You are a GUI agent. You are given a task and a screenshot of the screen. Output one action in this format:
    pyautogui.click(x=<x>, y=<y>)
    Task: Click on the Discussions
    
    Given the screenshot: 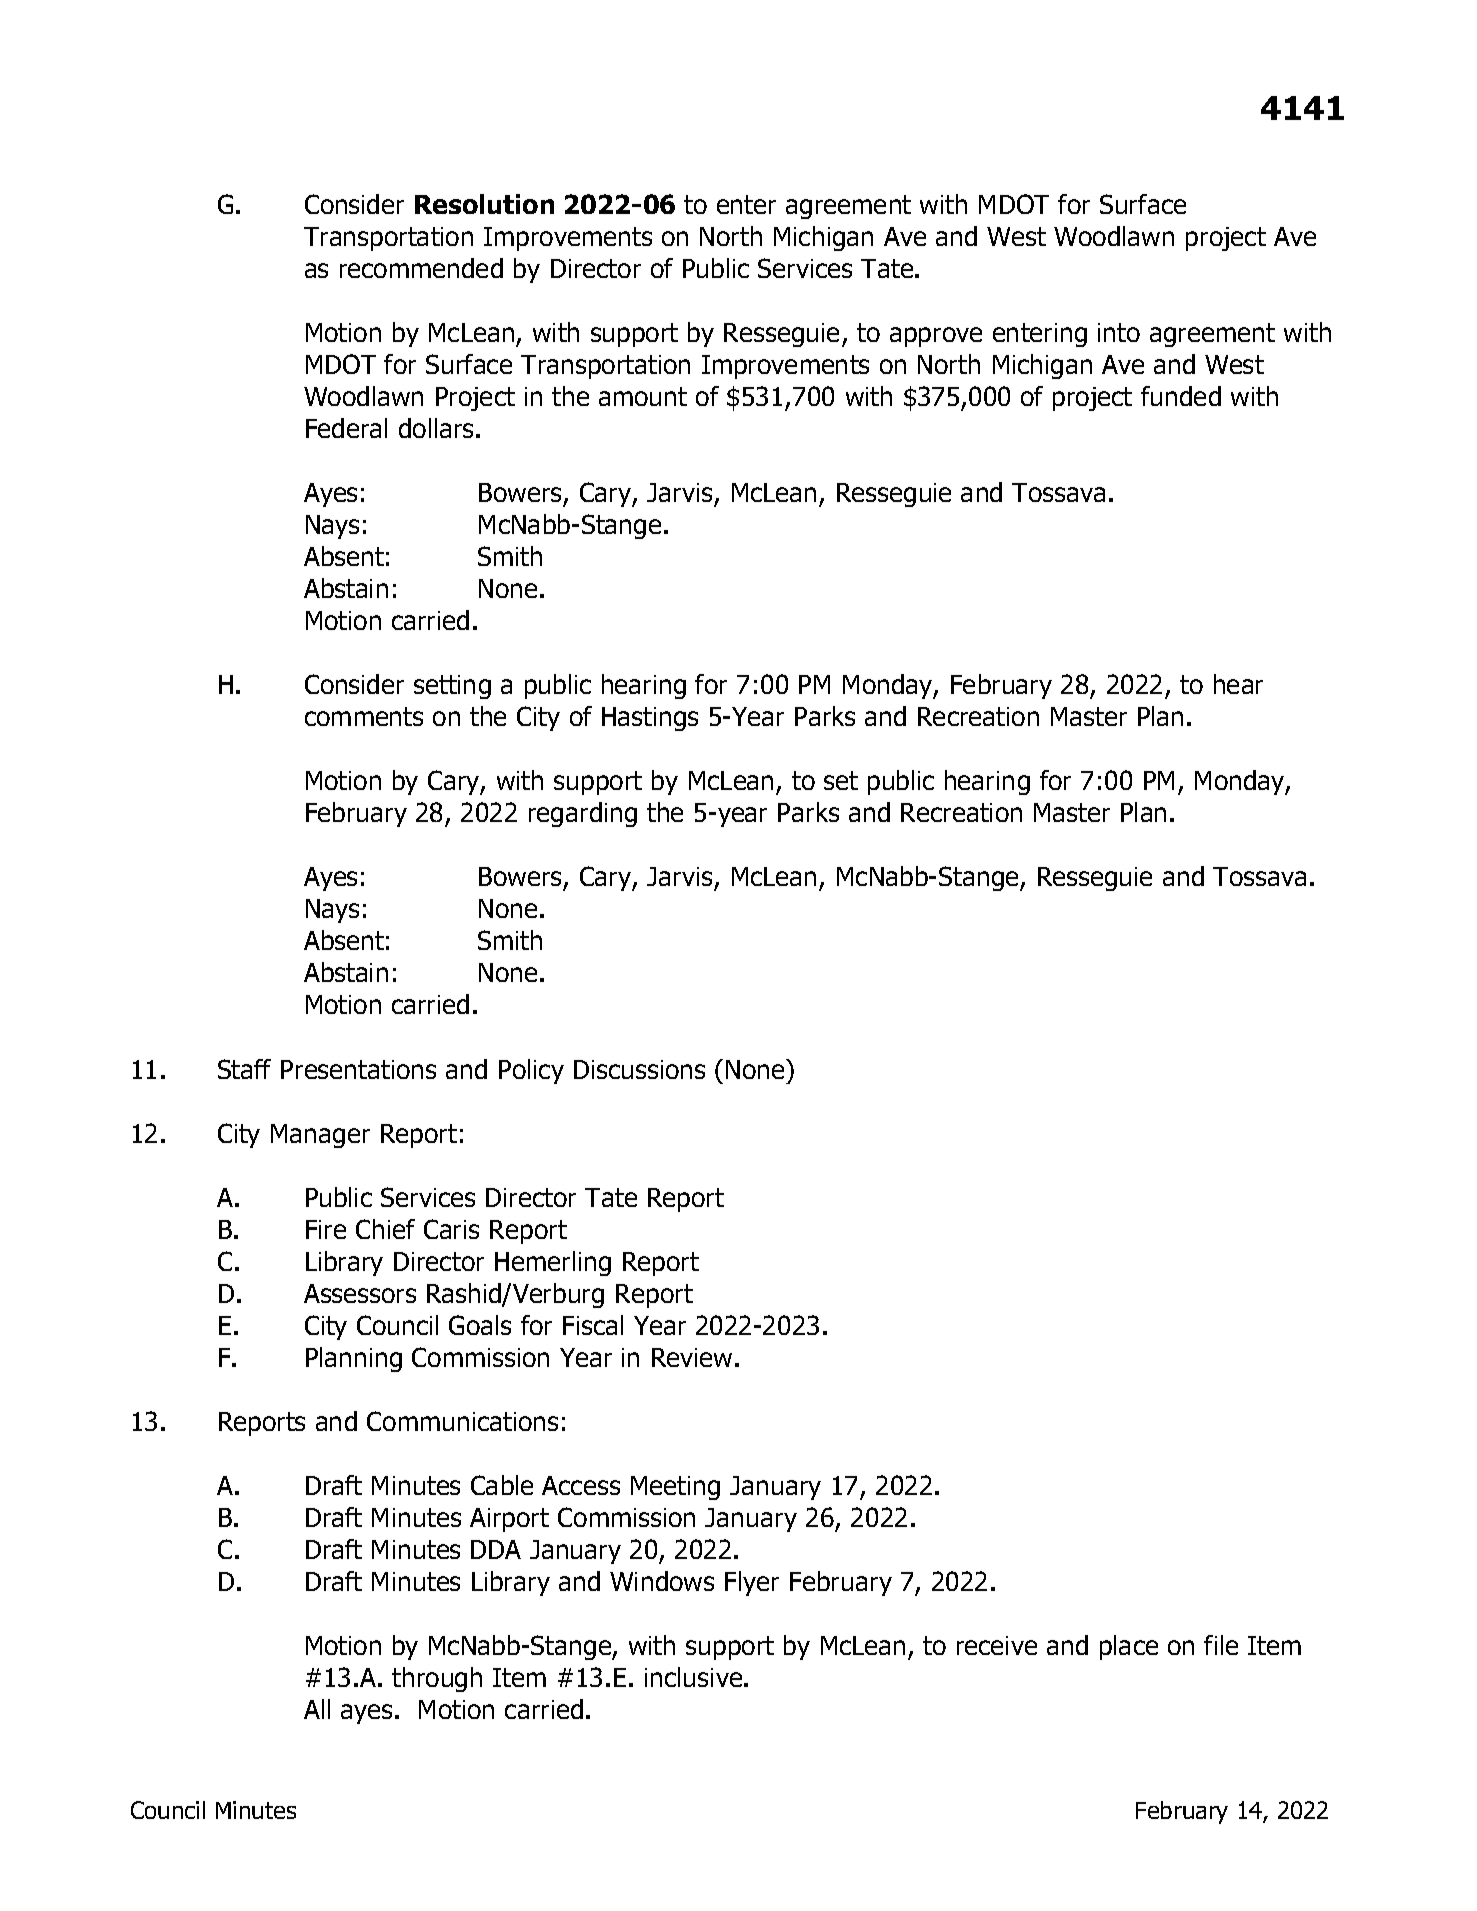 What is the action you would take?
    pyautogui.click(x=639, y=1069)
